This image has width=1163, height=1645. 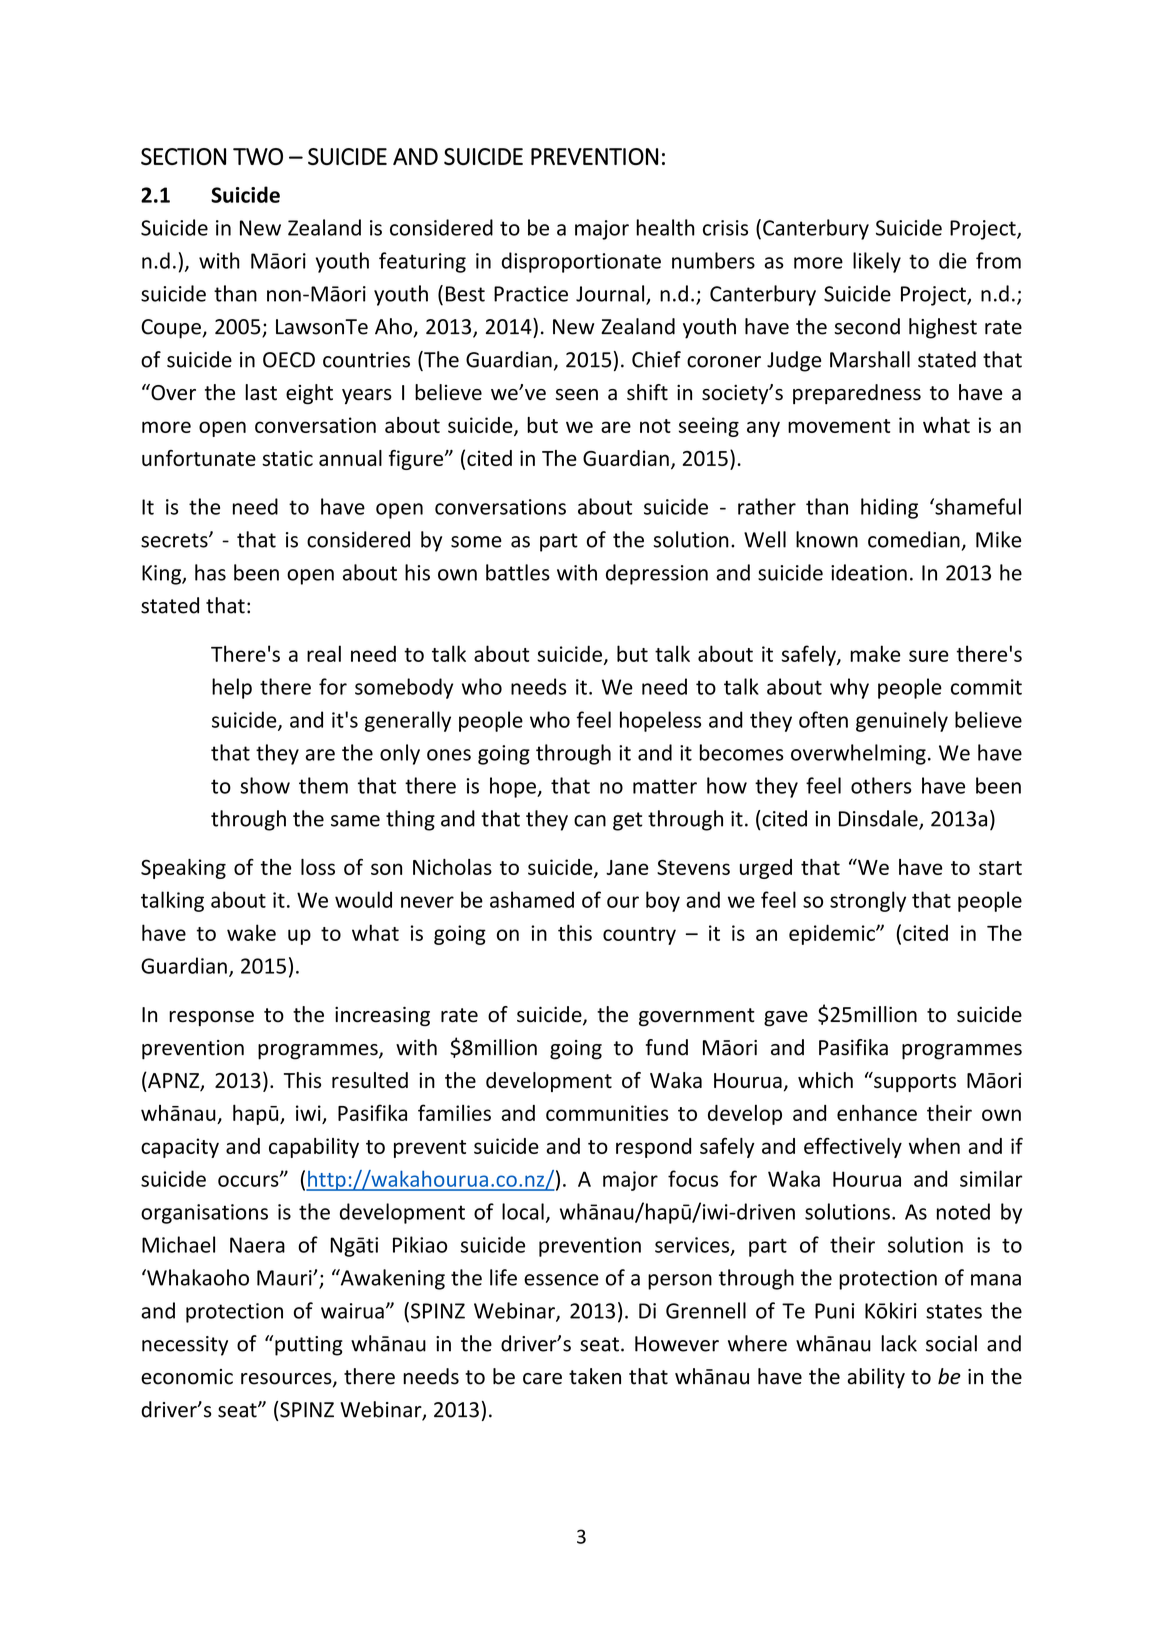 What do you see at coordinates (258, 156) in the image?
I see `TWO` at bounding box center [258, 156].
